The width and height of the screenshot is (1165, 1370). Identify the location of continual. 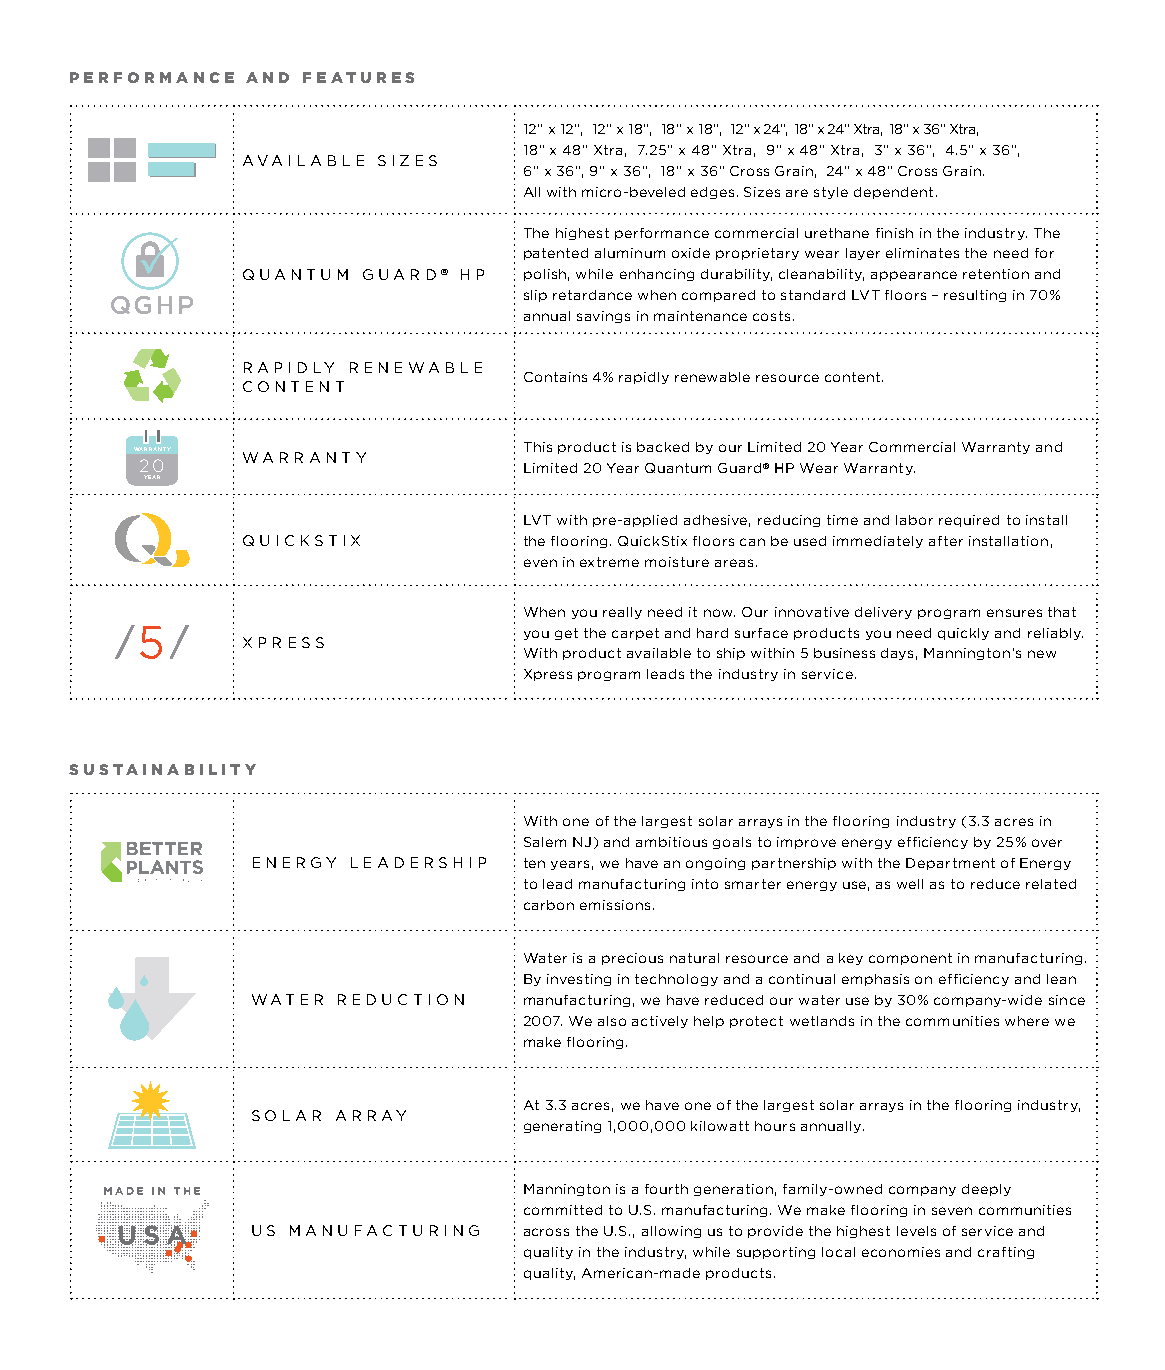
(802, 979).
